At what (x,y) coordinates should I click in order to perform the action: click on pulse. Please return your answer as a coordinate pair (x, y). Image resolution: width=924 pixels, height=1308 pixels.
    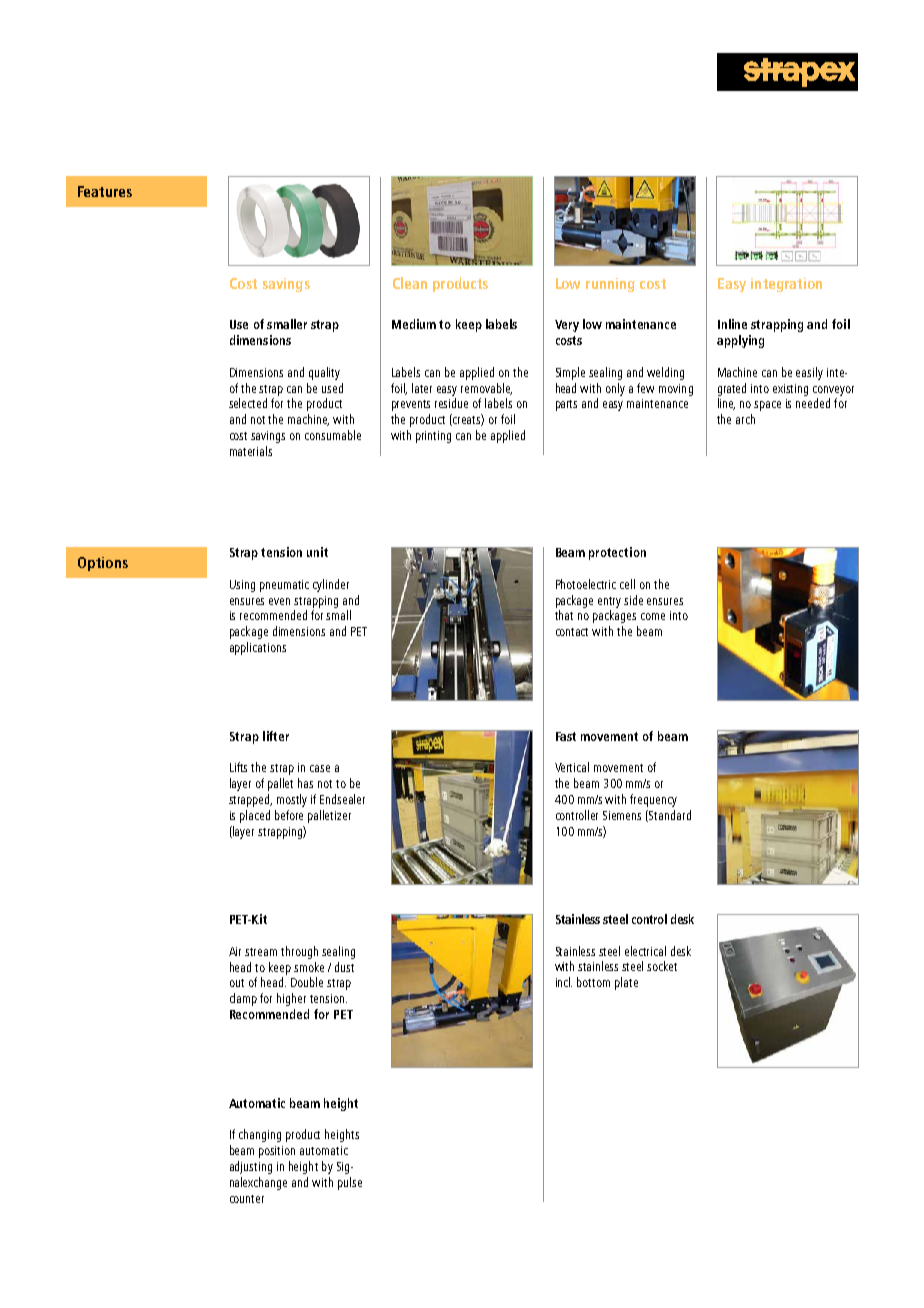
    Looking at the image, I should click on (350, 1183).
